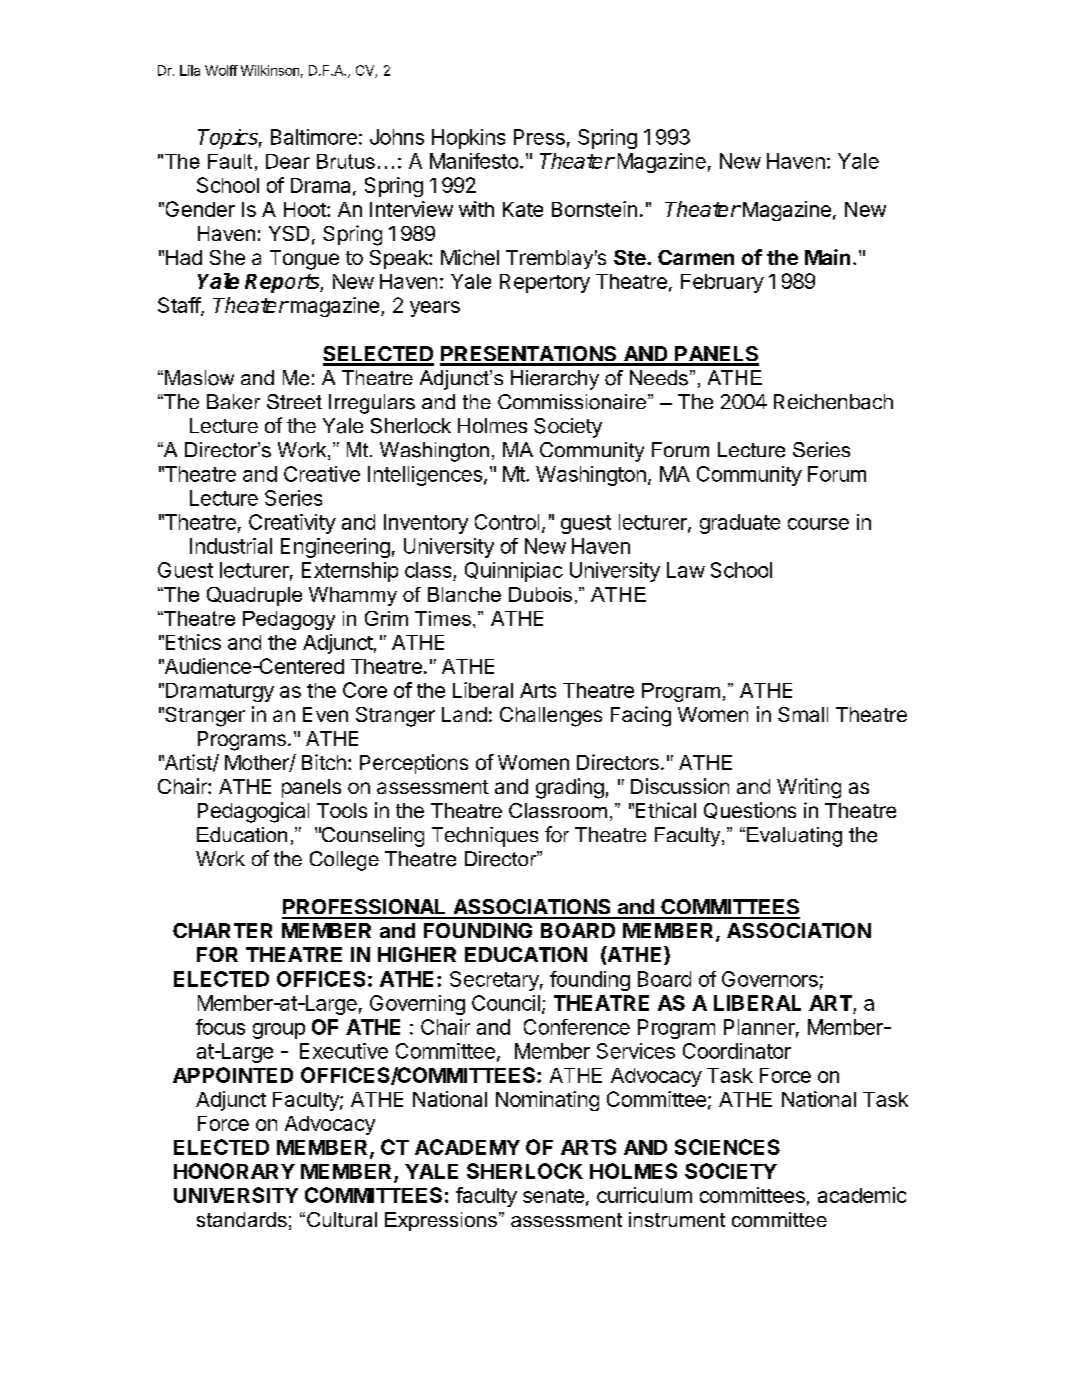 The image size is (1066, 1380). What do you see at coordinates (727, 1147) in the image?
I see `SCIENCES` at bounding box center [727, 1147].
